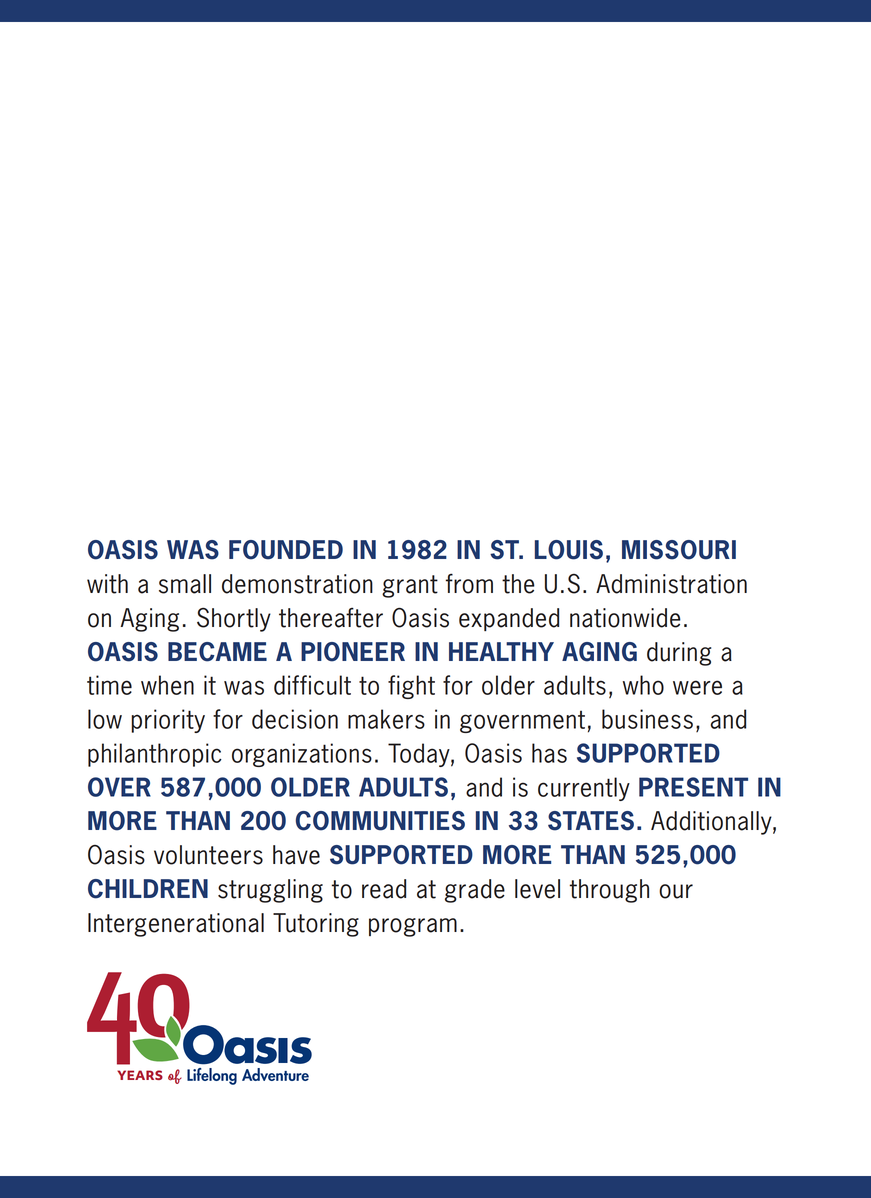 The image size is (871, 1198). I want to click on Administration, so click(671, 584).
